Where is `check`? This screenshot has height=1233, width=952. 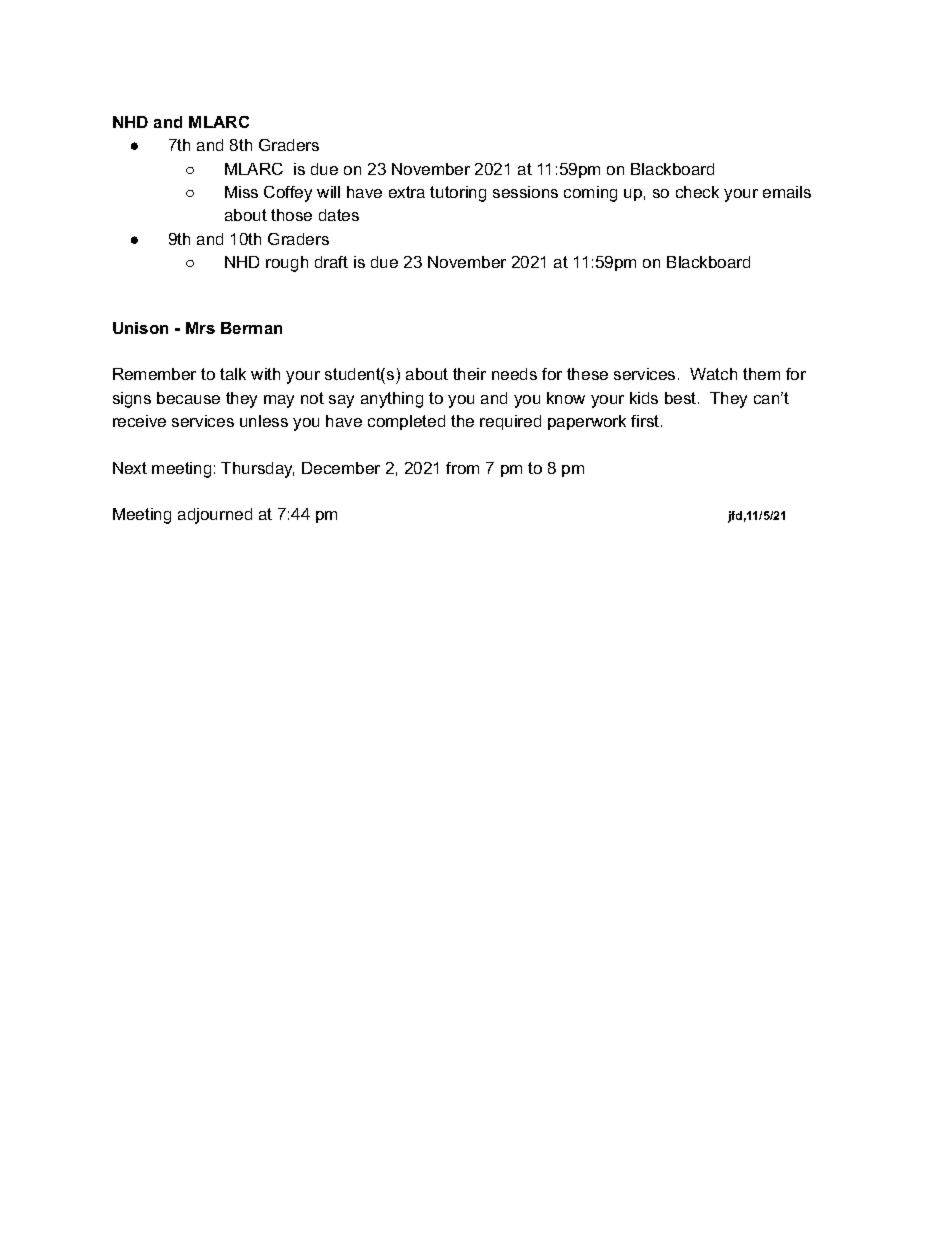
check is located at coordinates (697, 192).
